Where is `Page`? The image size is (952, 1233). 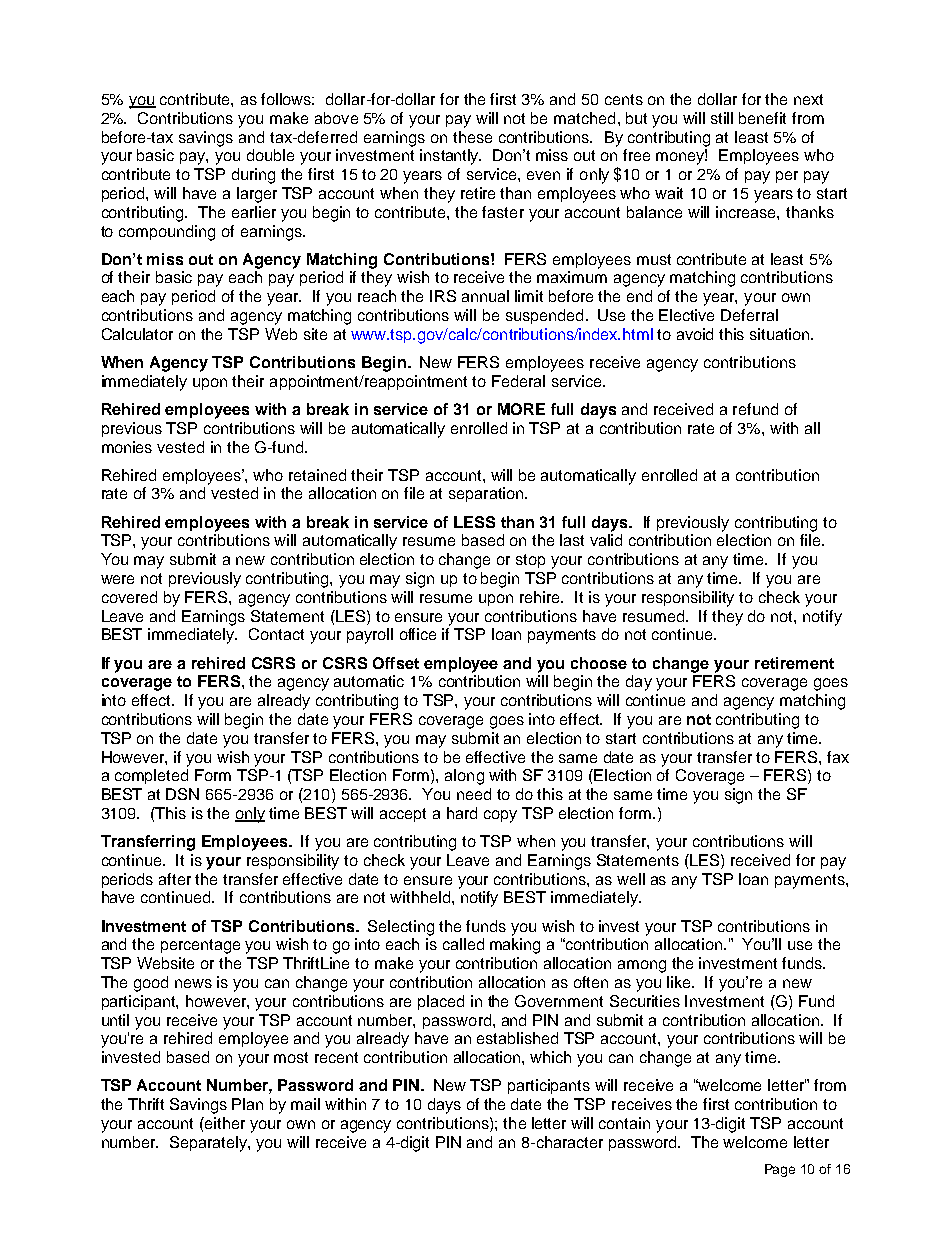 Page is located at coordinates (780, 1170).
